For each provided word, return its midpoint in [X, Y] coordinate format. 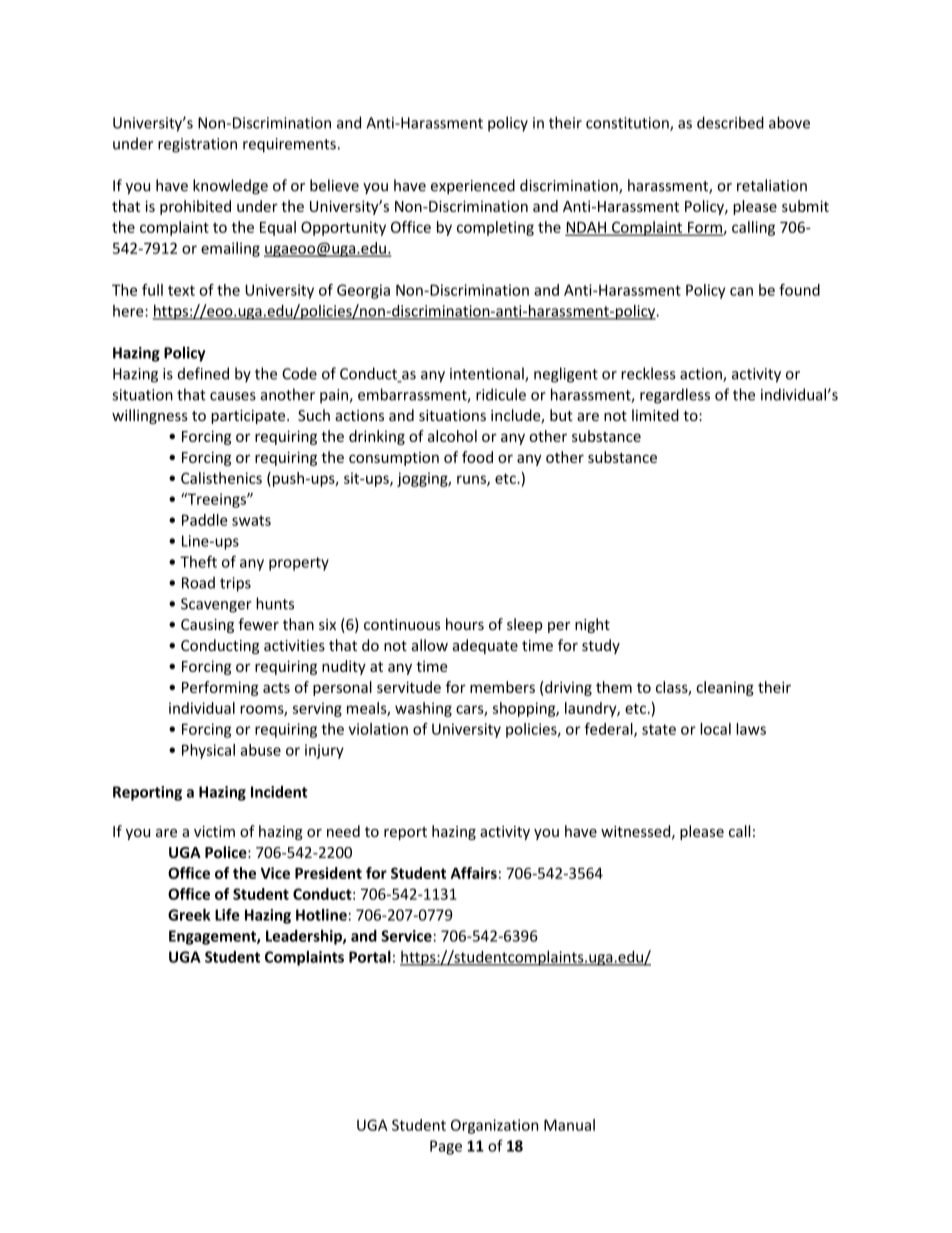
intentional [488, 374]
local [715, 729]
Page [446, 1147]
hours [465, 624]
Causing [207, 626]
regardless [675, 396]
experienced [473, 186]
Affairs [474, 873]
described [730, 122]
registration [197, 145]
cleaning [725, 688]
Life [227, 914]
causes [233, 396]
